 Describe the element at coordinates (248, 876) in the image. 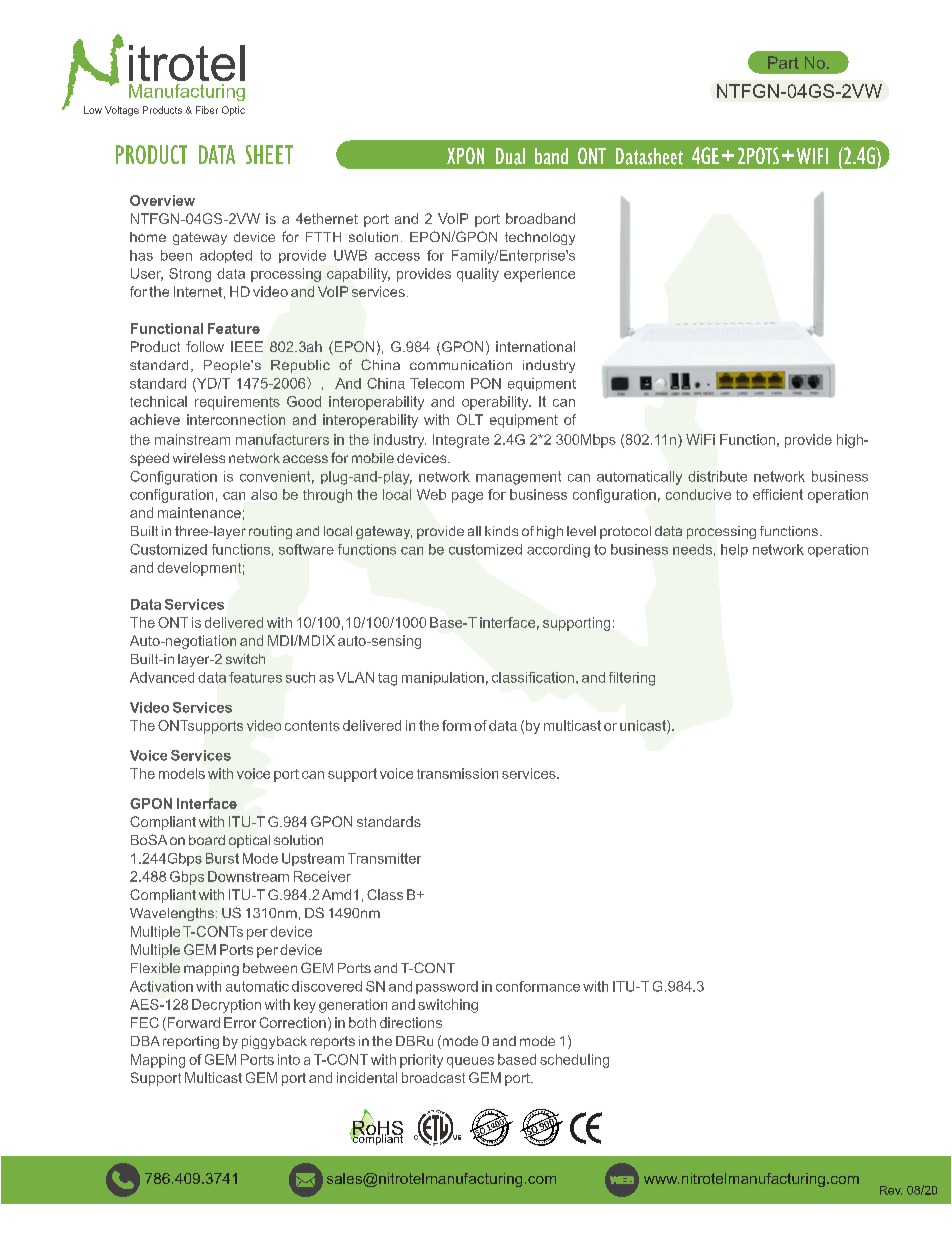

I see `Downstream` at that location.
